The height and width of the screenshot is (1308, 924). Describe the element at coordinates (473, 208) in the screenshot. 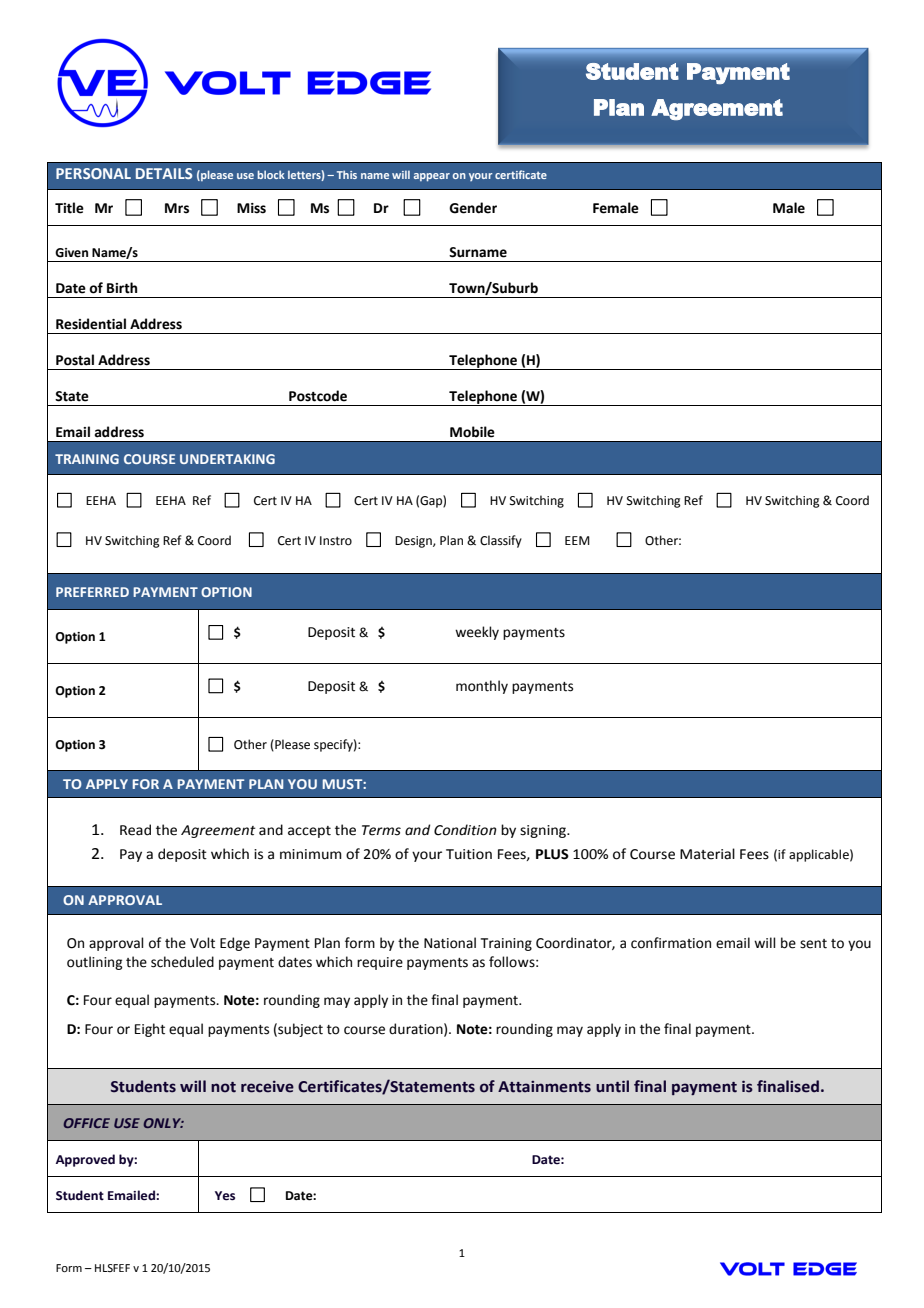

I see `Gender` at that location.
